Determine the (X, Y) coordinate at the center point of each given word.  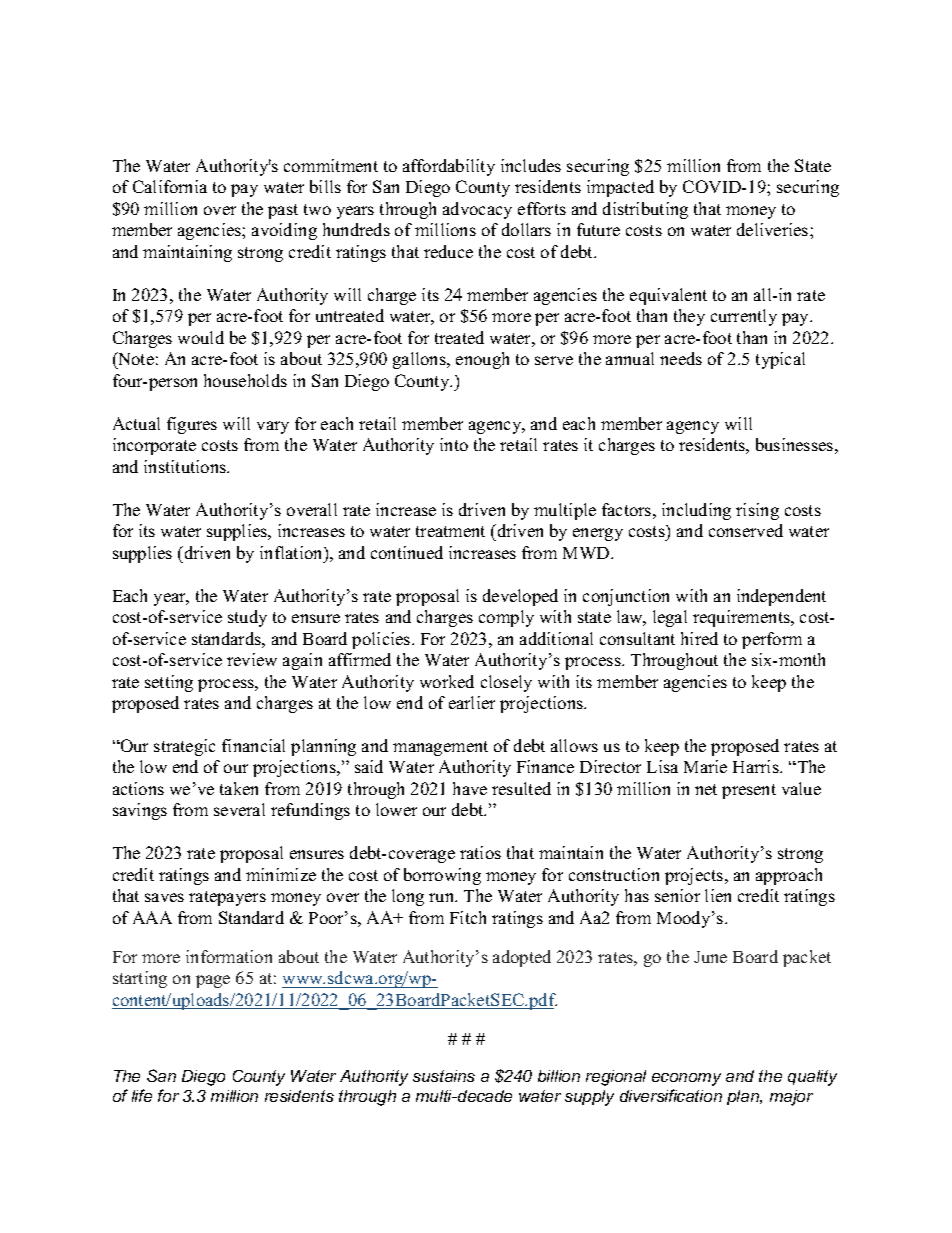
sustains (444, 1076)
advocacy (477, 210)
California (170, 186)
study (247, 618)
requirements (742, 618)
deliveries (774, 229)
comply (506, 618)
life (142, 1095)
